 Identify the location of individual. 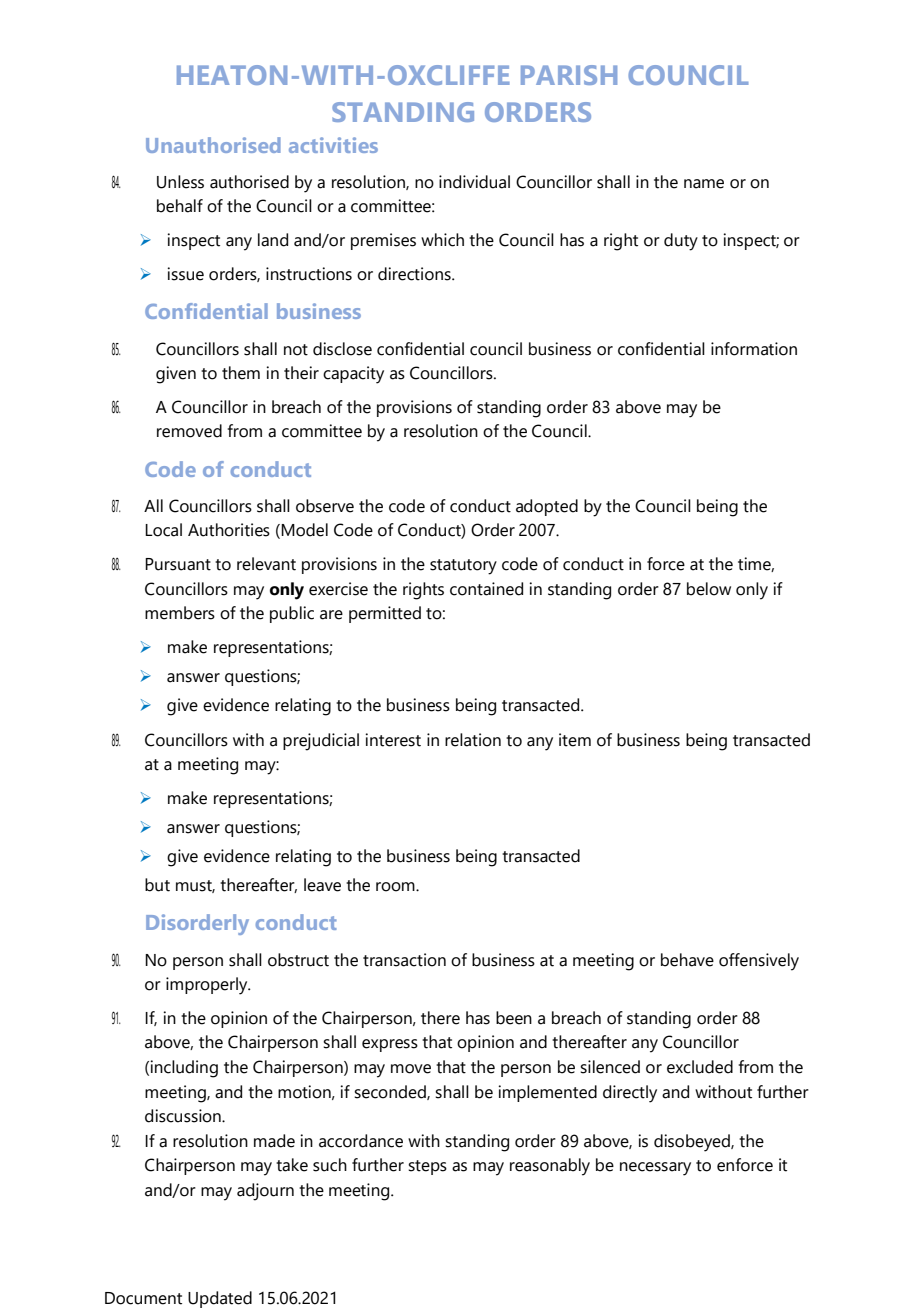
(474, 182).
